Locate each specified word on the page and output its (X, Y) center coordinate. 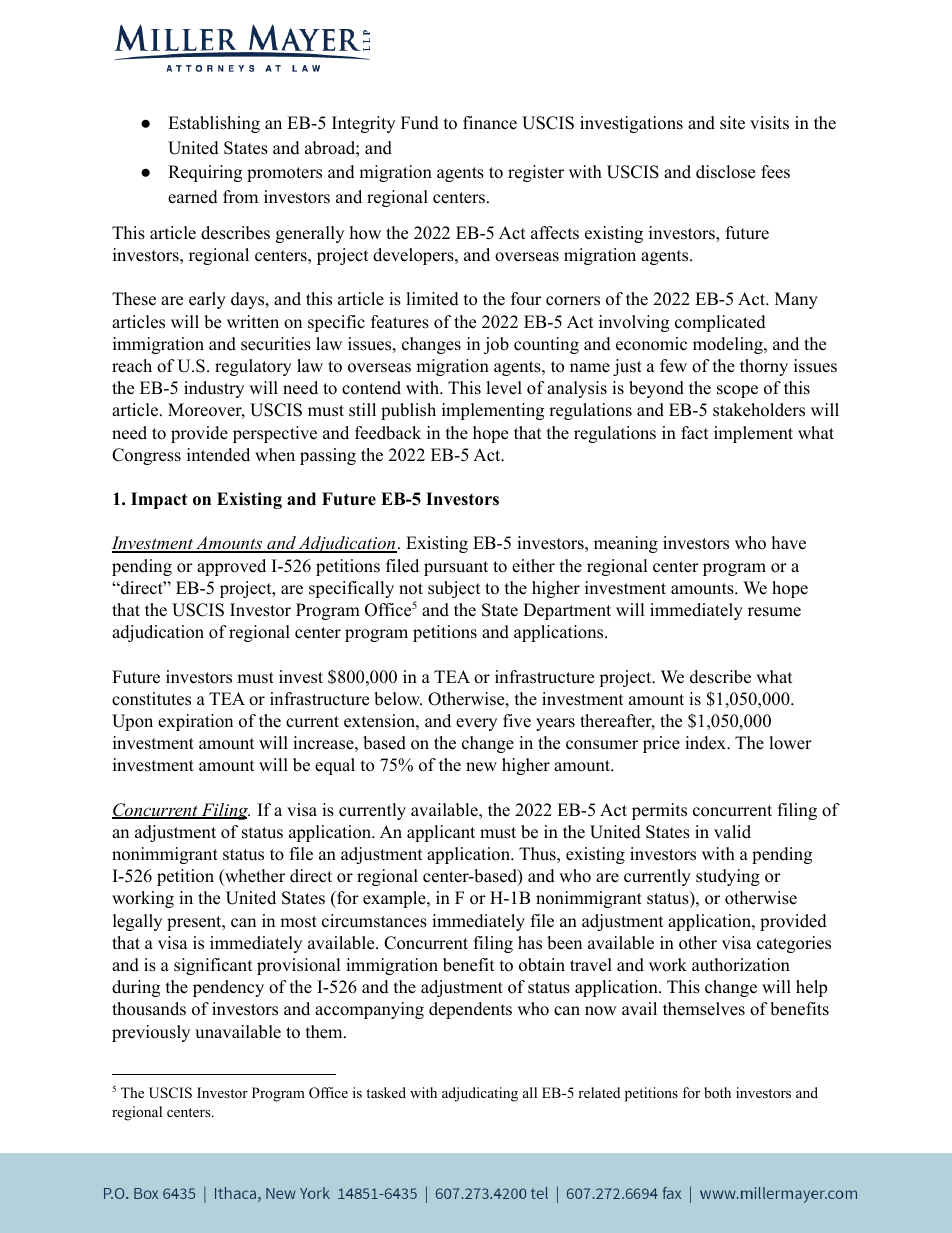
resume (774, 612)
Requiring (205, 173)
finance (490, 123)
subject (454, 589)
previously (151, 1033)
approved (231, 567)
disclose (725, 172)
